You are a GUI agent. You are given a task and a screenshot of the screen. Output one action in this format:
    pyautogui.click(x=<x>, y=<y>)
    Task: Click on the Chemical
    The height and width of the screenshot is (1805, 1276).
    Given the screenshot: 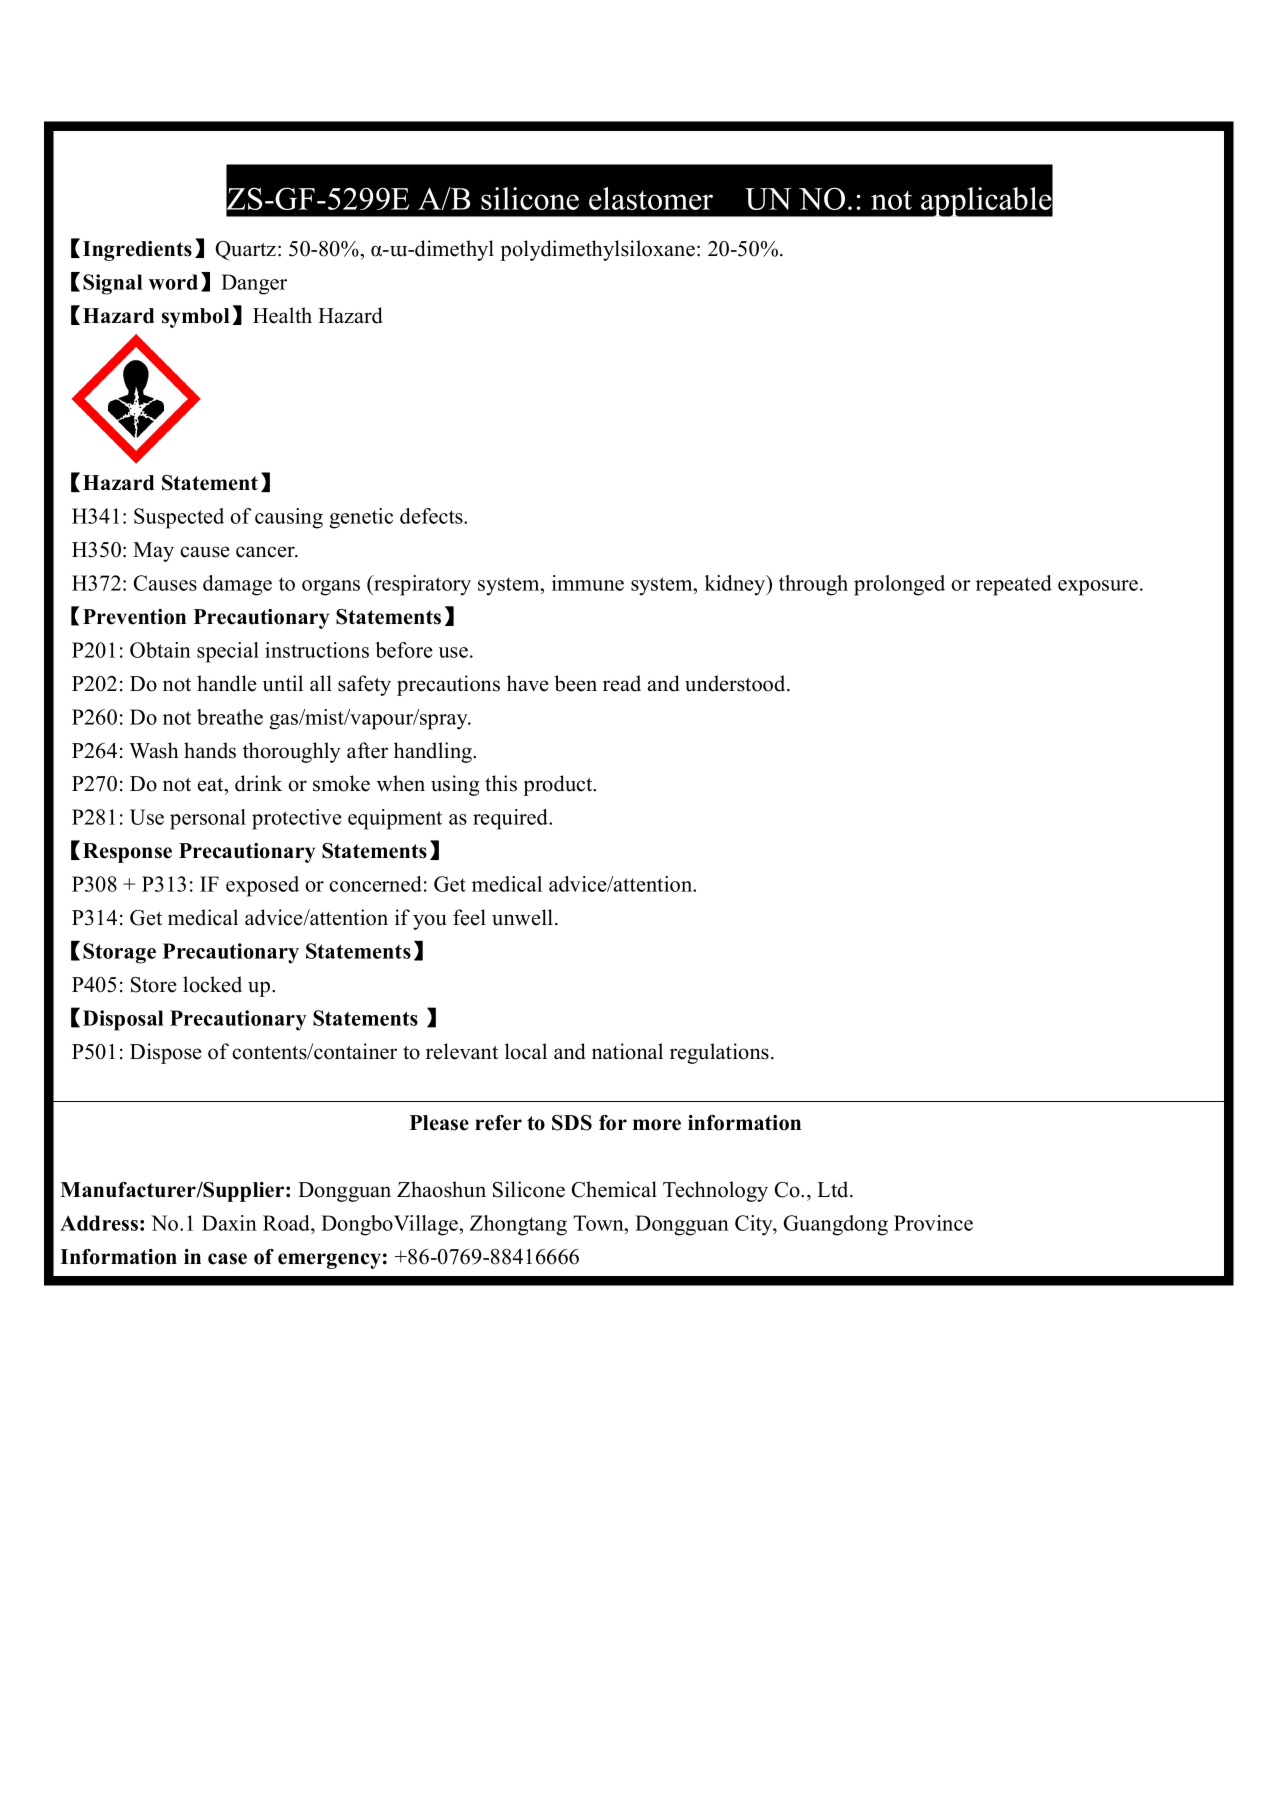 What is the action you would take?
    pyautogui.click(x=614, y=1189)
